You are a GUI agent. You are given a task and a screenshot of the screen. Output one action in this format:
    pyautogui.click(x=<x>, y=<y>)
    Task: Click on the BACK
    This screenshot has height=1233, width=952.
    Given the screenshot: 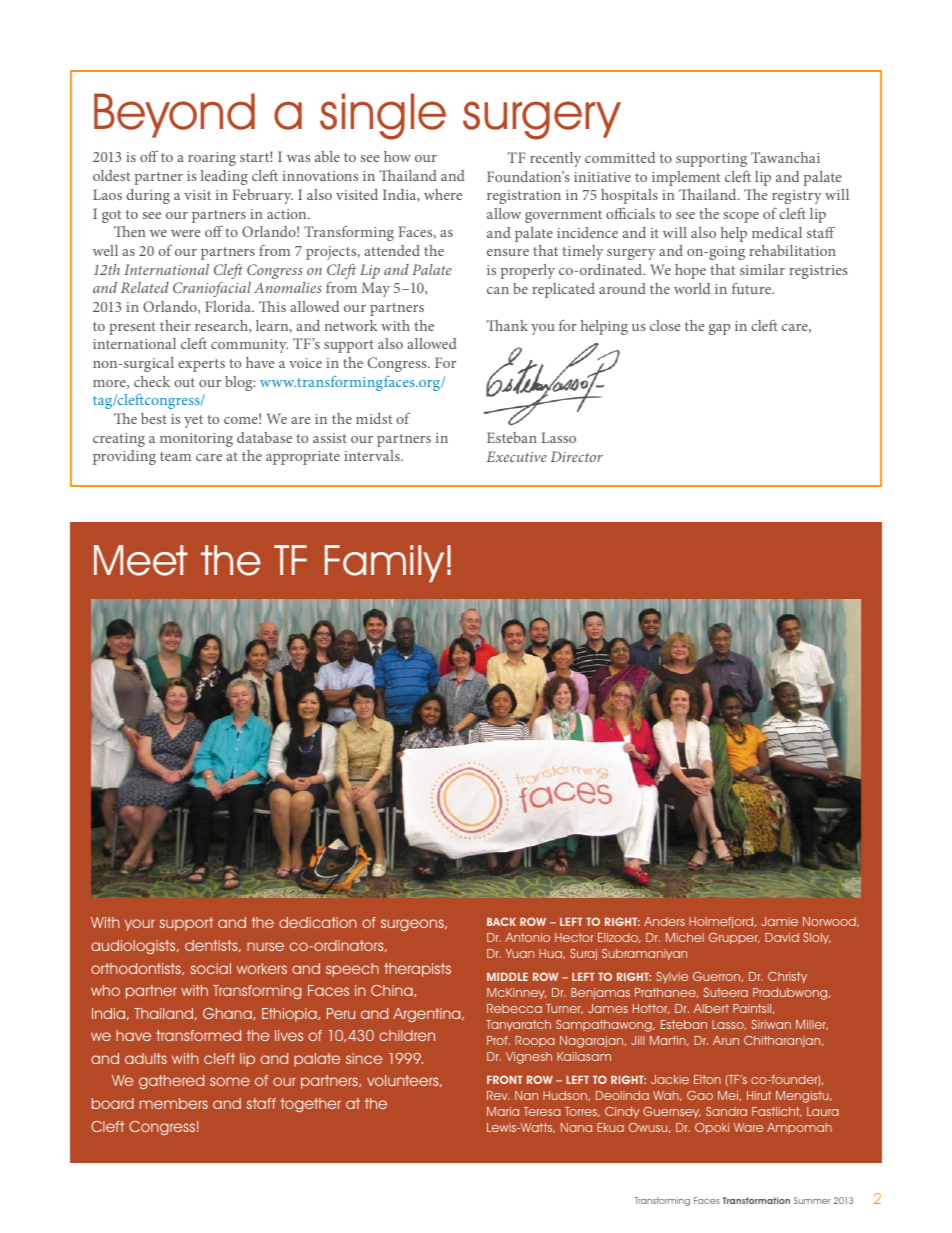 What is the action you would take?
    pyautogui.click(x=501, y=921)
